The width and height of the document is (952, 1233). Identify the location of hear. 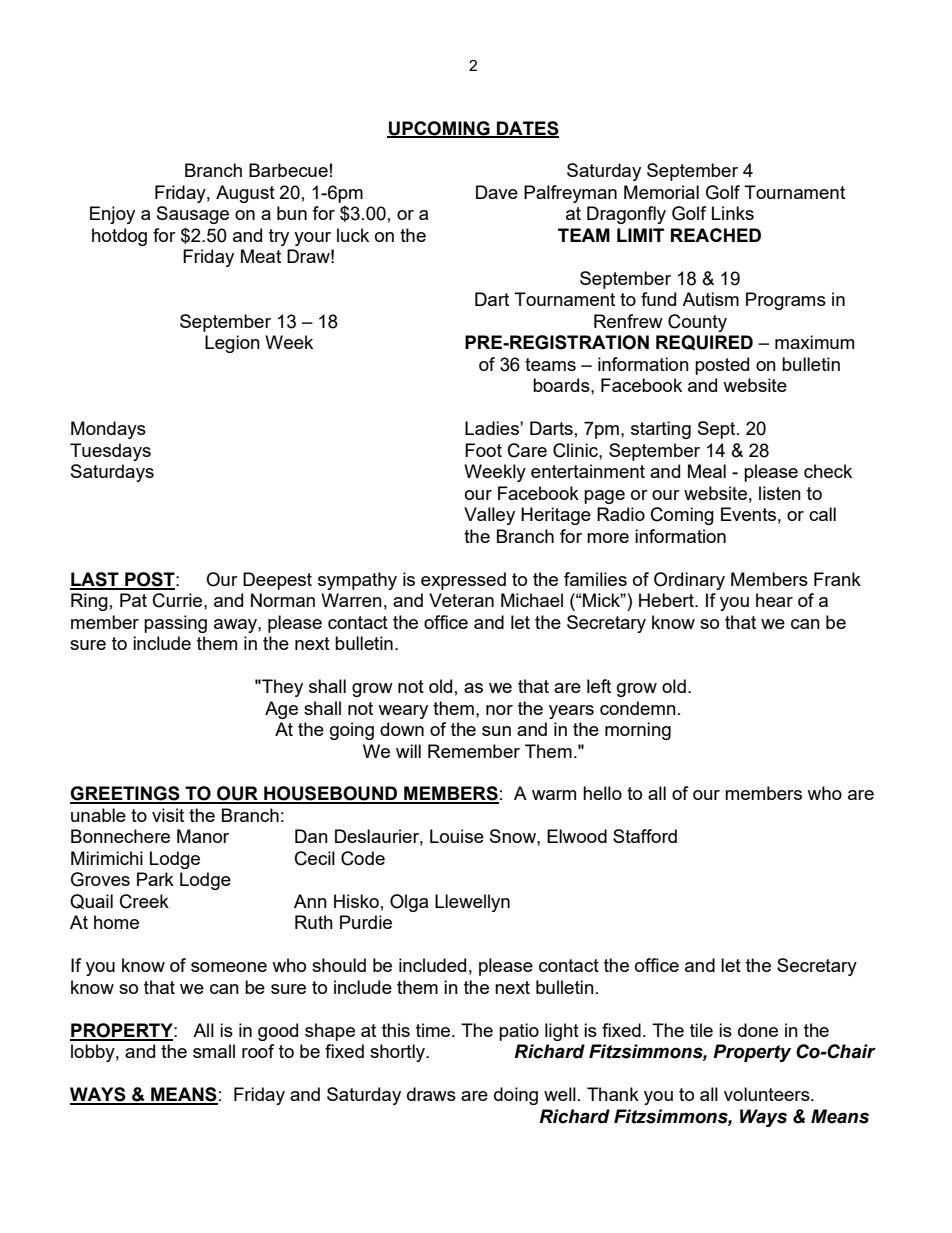
(774, 600).
